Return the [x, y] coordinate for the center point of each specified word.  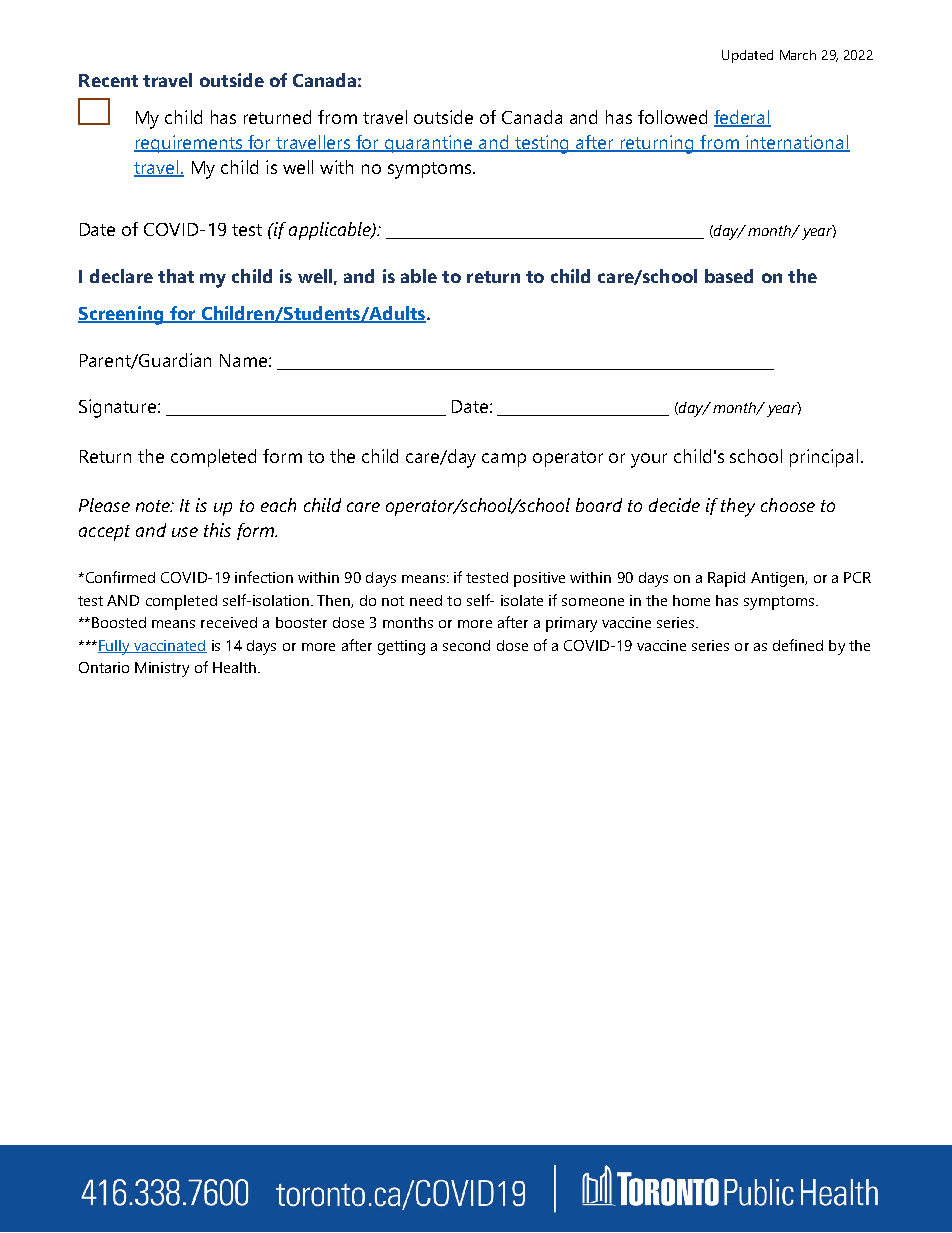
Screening [122, 315]
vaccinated [169, 646]
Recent [108, 80]
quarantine [429, 144]
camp [504, 460]
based [729, 276]
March [798, 55]
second [466, 645]
